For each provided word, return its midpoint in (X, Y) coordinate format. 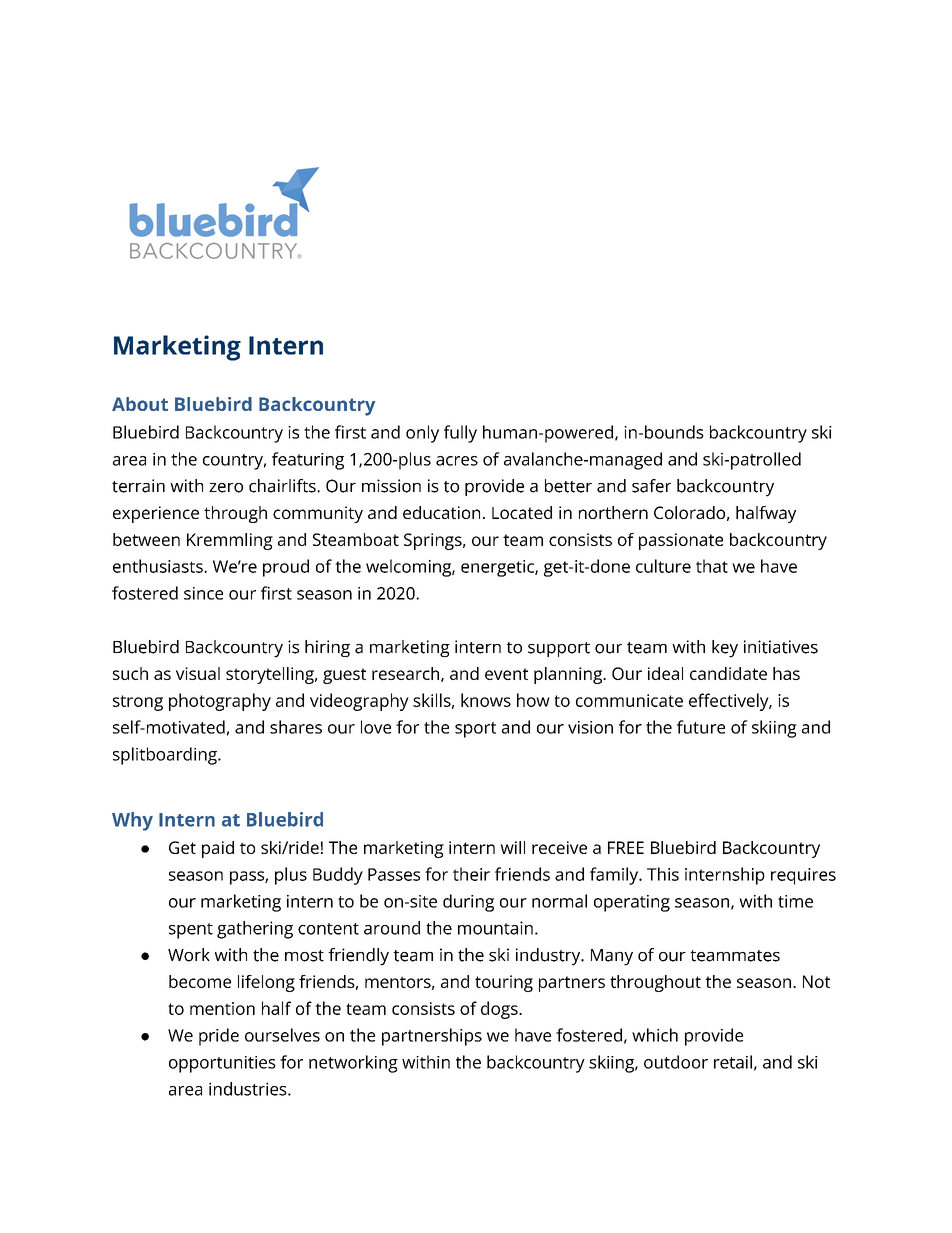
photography (220, 702)
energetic (498, 568)
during (468, 903)
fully (460, 434)
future (701, 727)
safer (651, 486)
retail (733, 1062)
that (712, 566)
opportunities (222, 1064)
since (203, 593)
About (140, 404)
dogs (500, 1010)
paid (218, 849)
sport (475, 730)
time (795, 901)
